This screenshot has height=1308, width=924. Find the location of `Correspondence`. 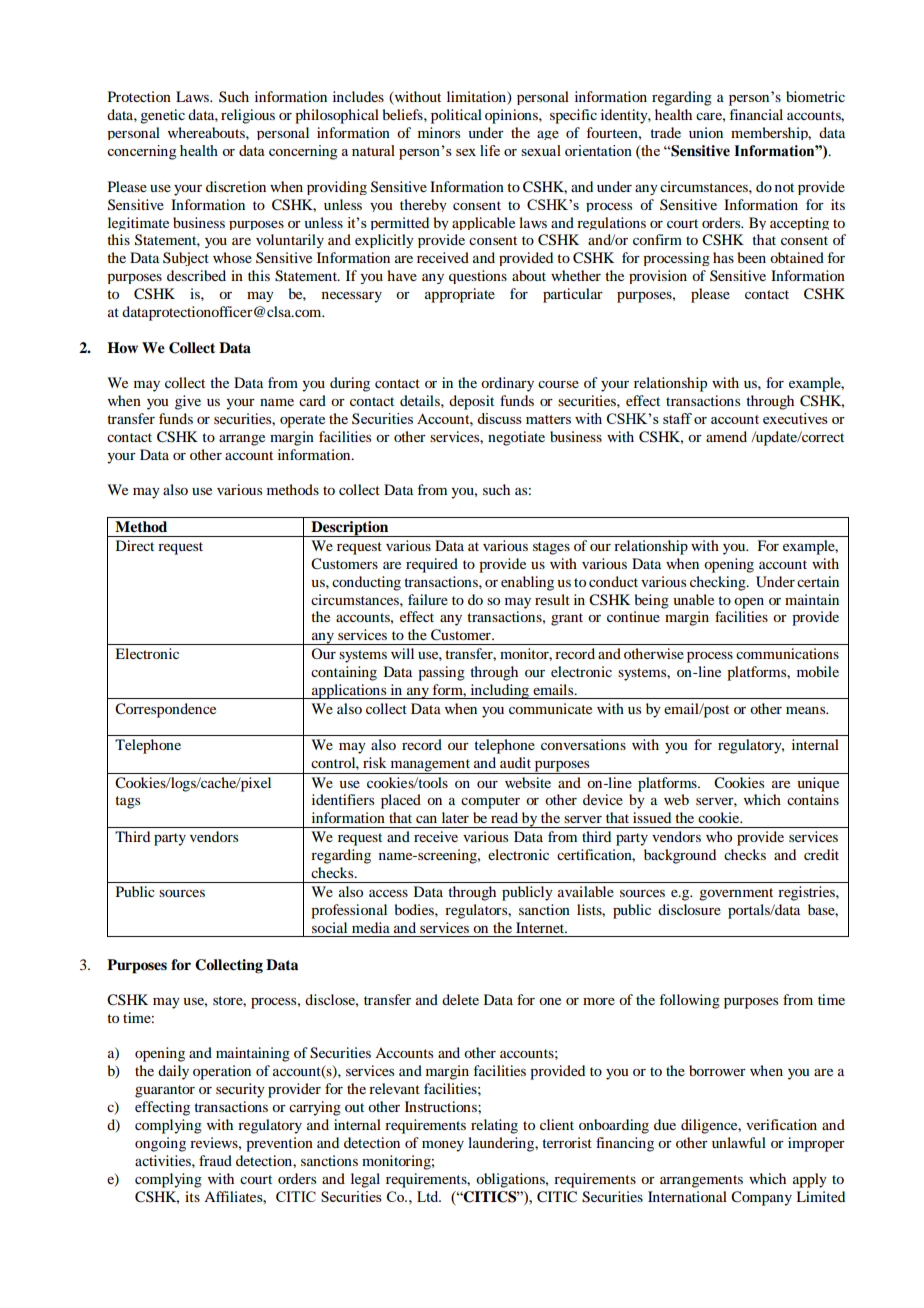

Correspondence is located at coordinates (165, 710).
